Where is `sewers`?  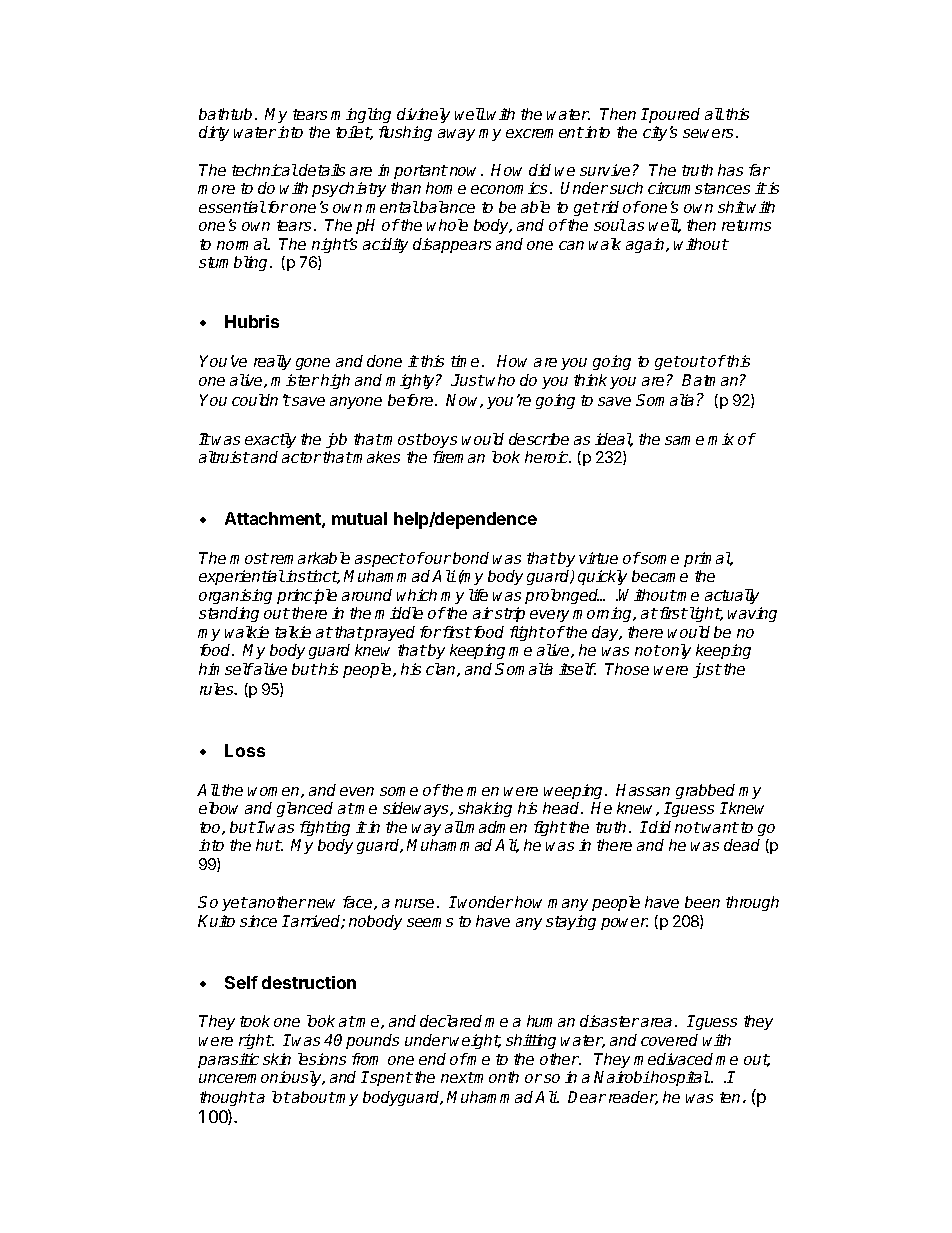
sewers is located at coordinates (708, 133).
